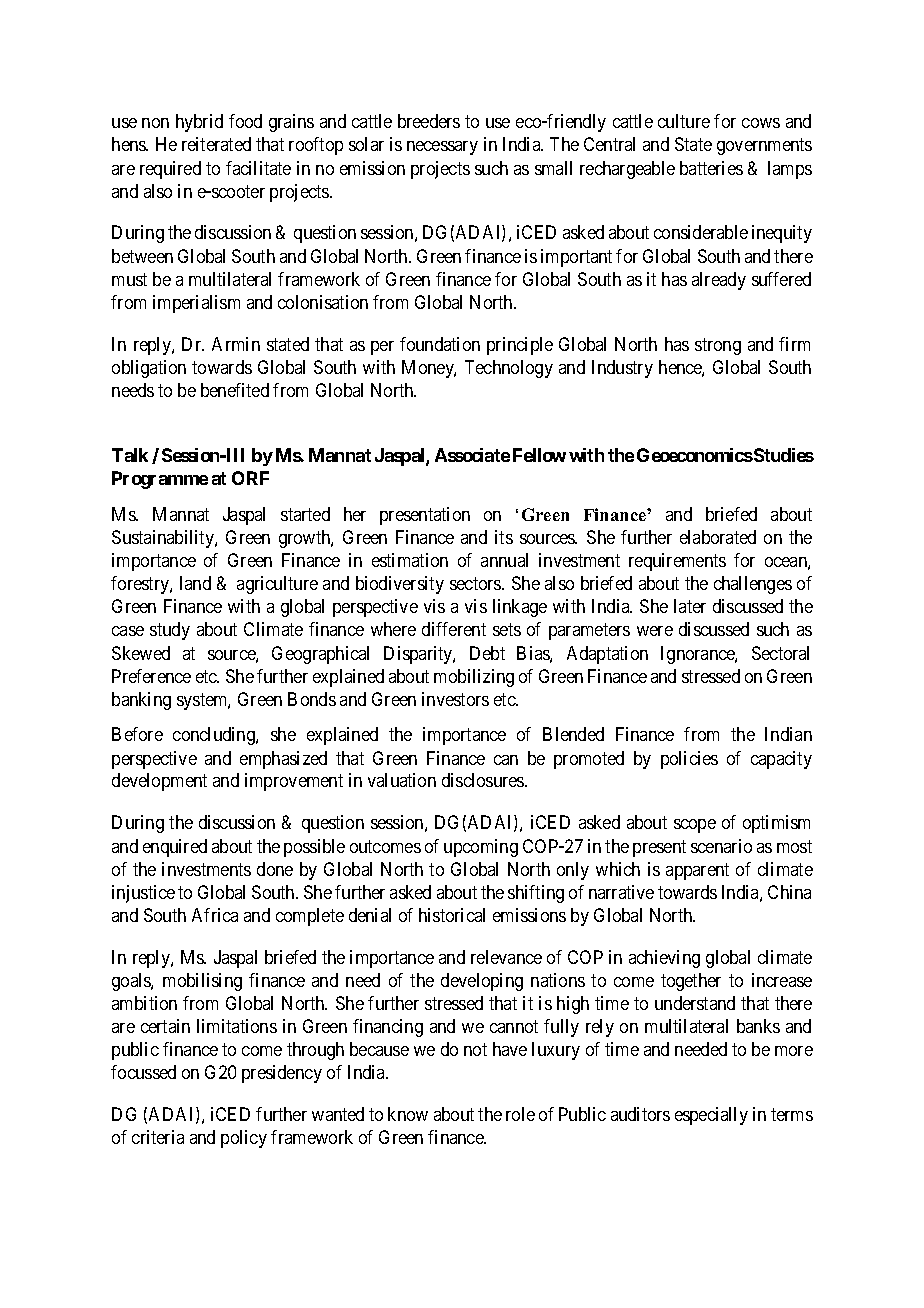 This image has width=924, height=1308. I want to click on policy, so click(244, 1139).
